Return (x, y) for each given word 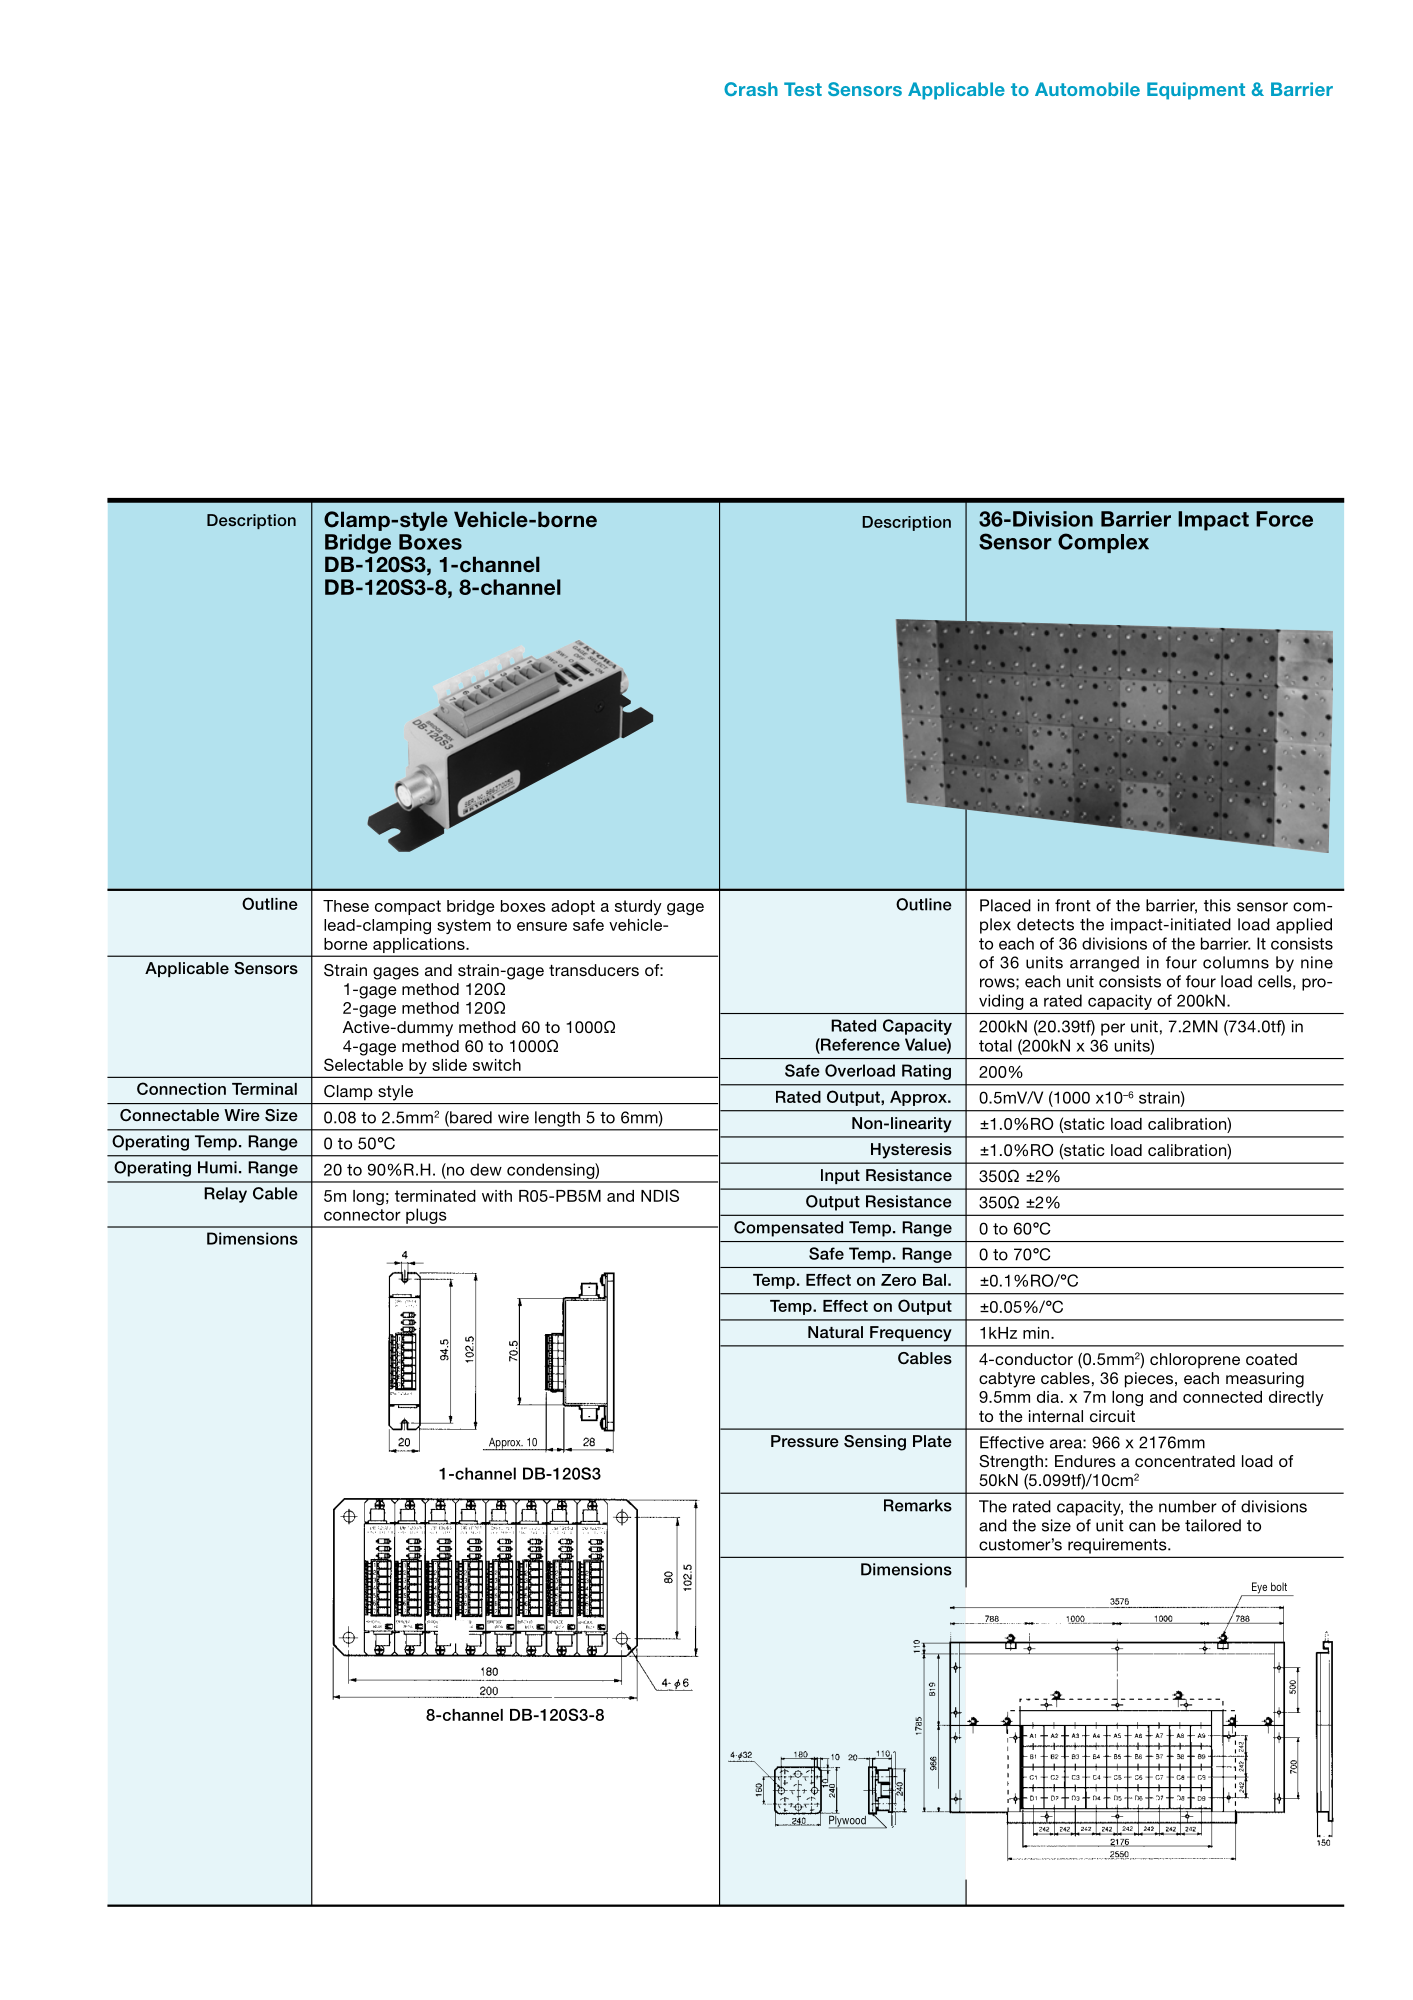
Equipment (1196, 91)
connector (362, 1215)
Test (803, 89)
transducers (594, 970)
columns (1236, 962)
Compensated (788, 1229)
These (346, 906)
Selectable (363, 1064)
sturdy (638, 907)
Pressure (805, 1441)
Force (1284, 519)
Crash (751, 89)
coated (1271, 1359)
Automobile (1087, 89)
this (1217, 905)
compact (408, 907)
